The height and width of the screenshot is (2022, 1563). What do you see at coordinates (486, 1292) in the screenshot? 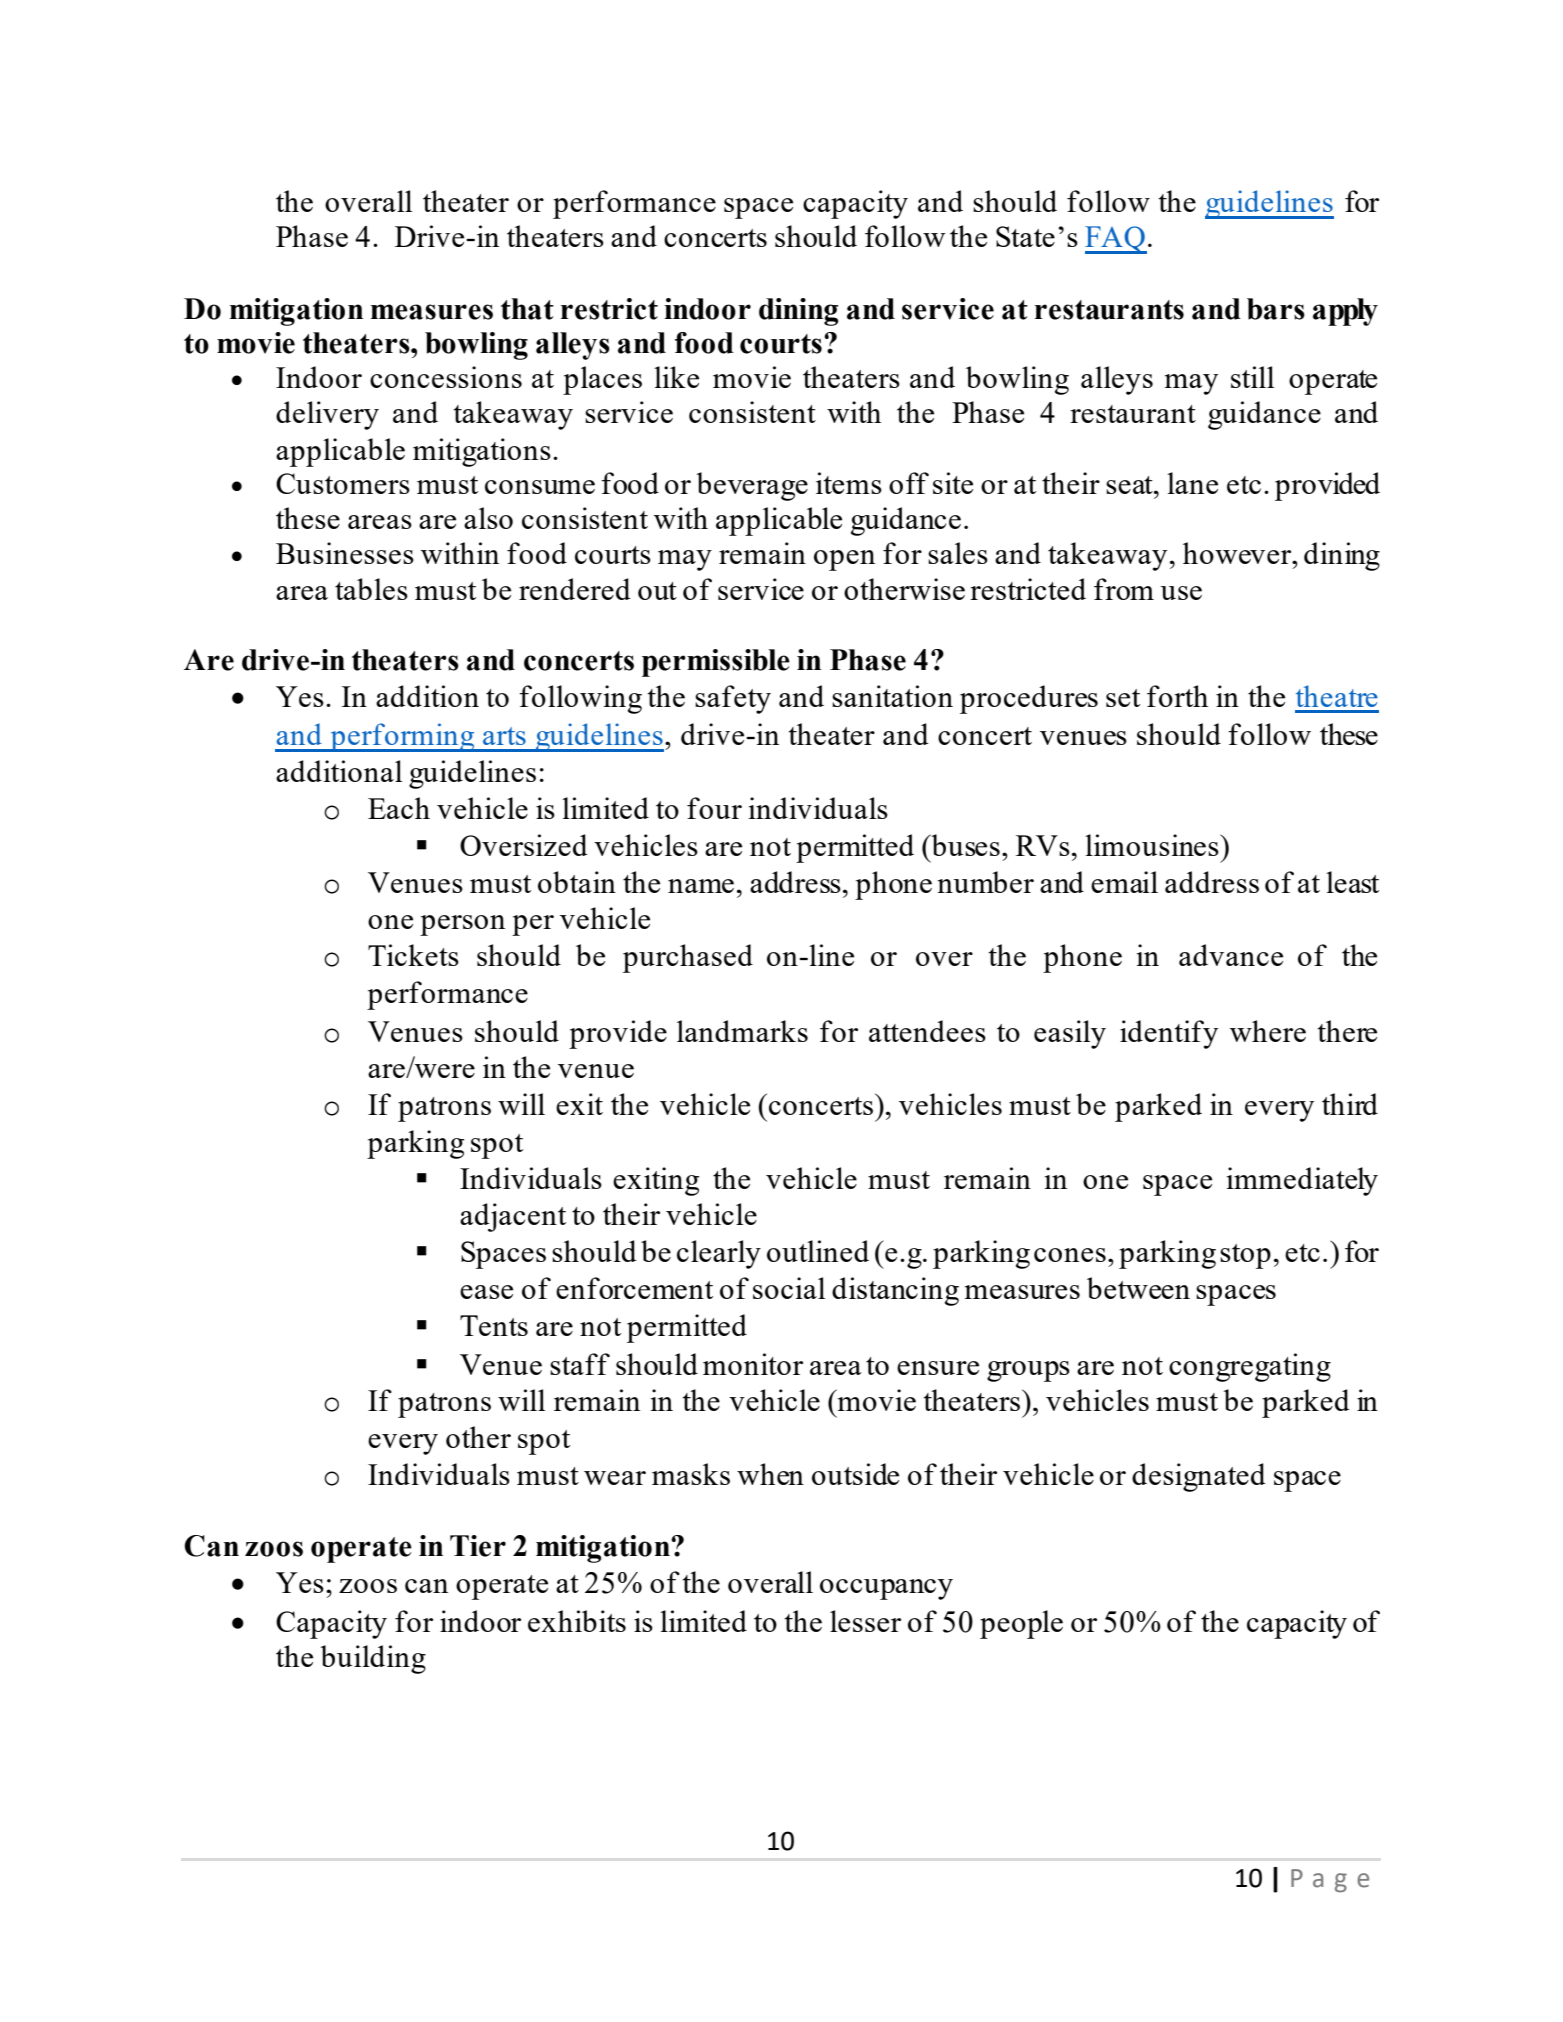
I see `ease` at bounding box center [486, 1292].
